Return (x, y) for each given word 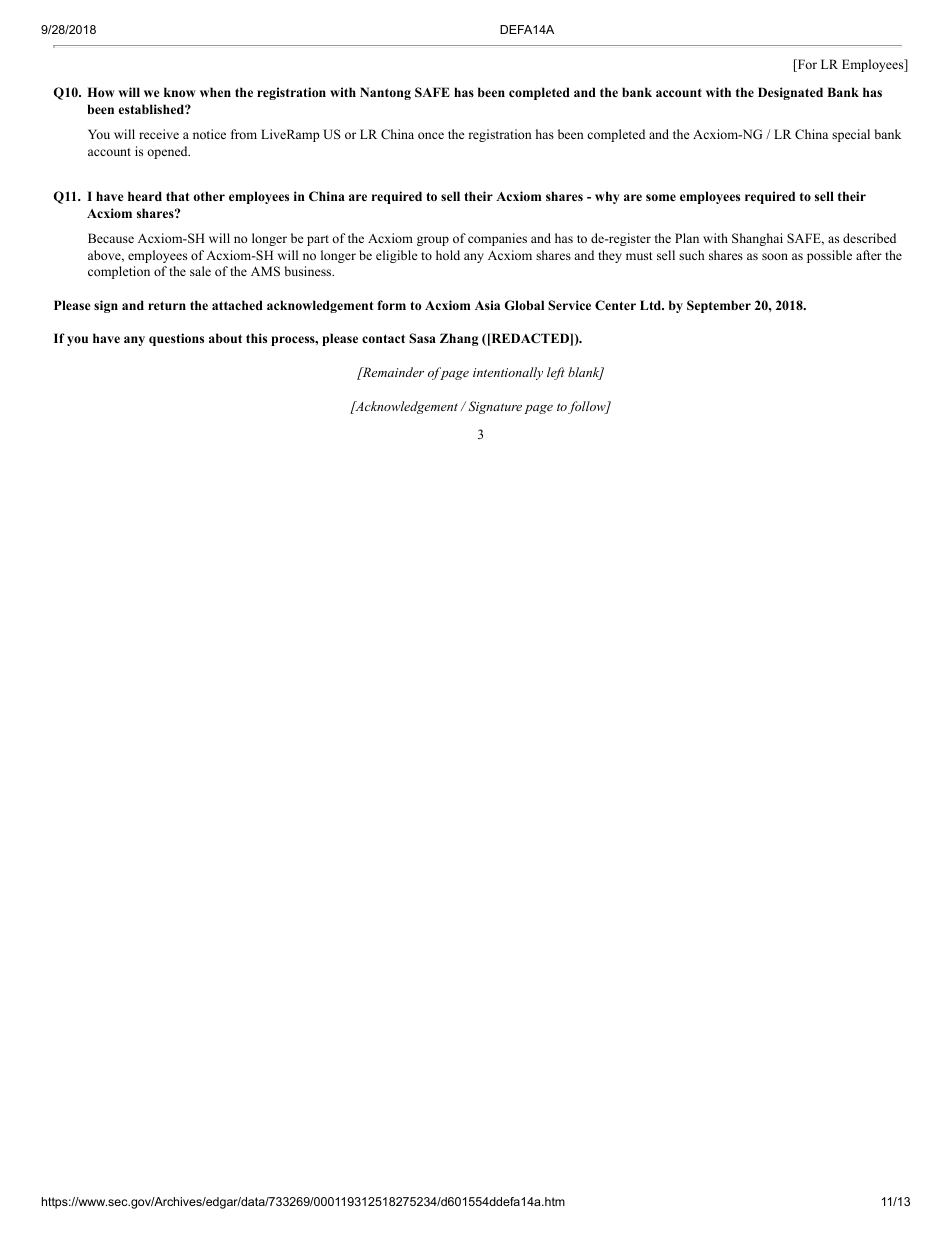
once (431, 135)
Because (111, 238)
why (607, 197)
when (215, 92)
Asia (487, 305)
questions (176, 339)
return (167, 305)
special (851, 135)
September (719, 306)
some (661, 197)
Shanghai (757, 239)
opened (168, 152)
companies (497, 239)
